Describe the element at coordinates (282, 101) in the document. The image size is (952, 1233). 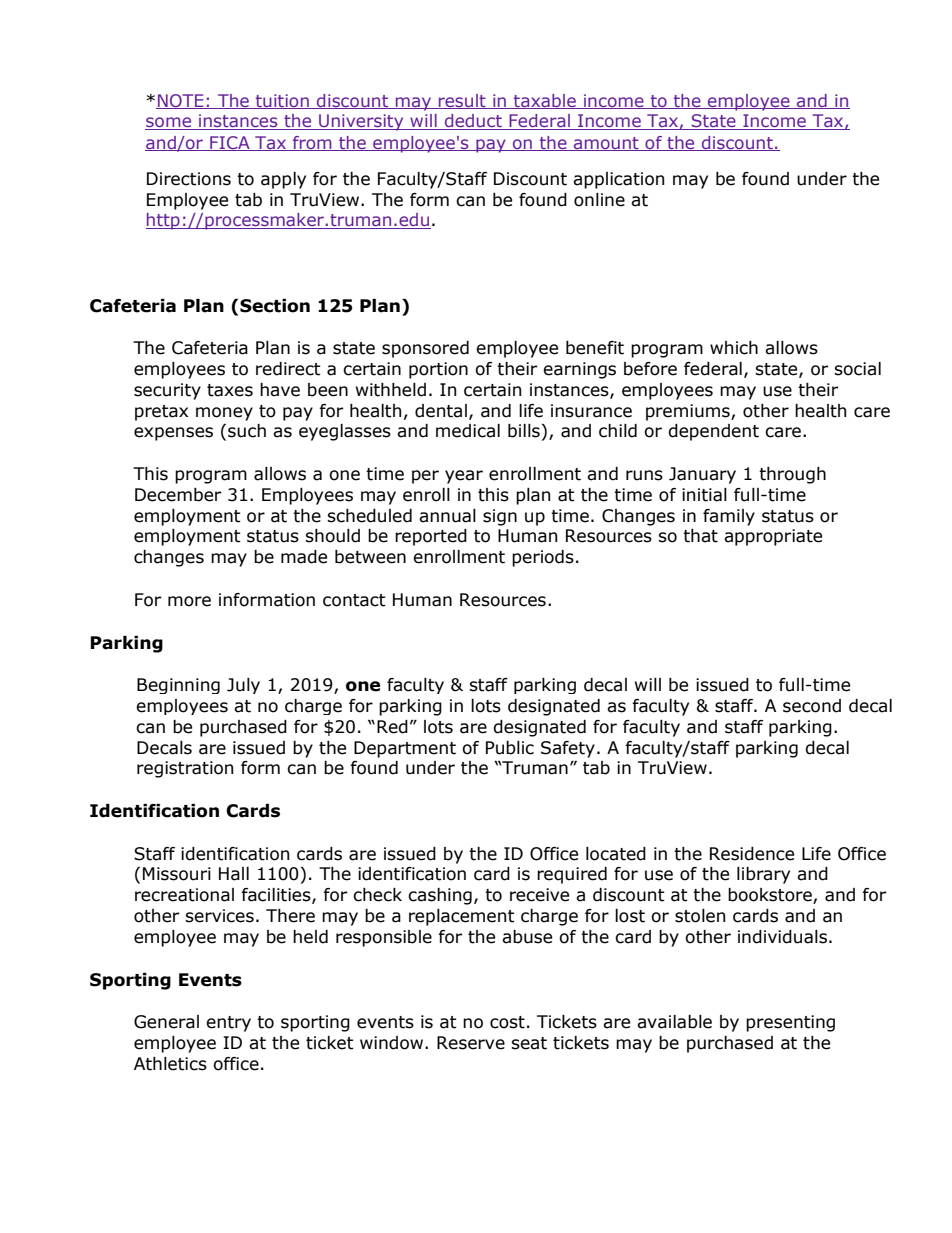
I see `tuition` at that location.
